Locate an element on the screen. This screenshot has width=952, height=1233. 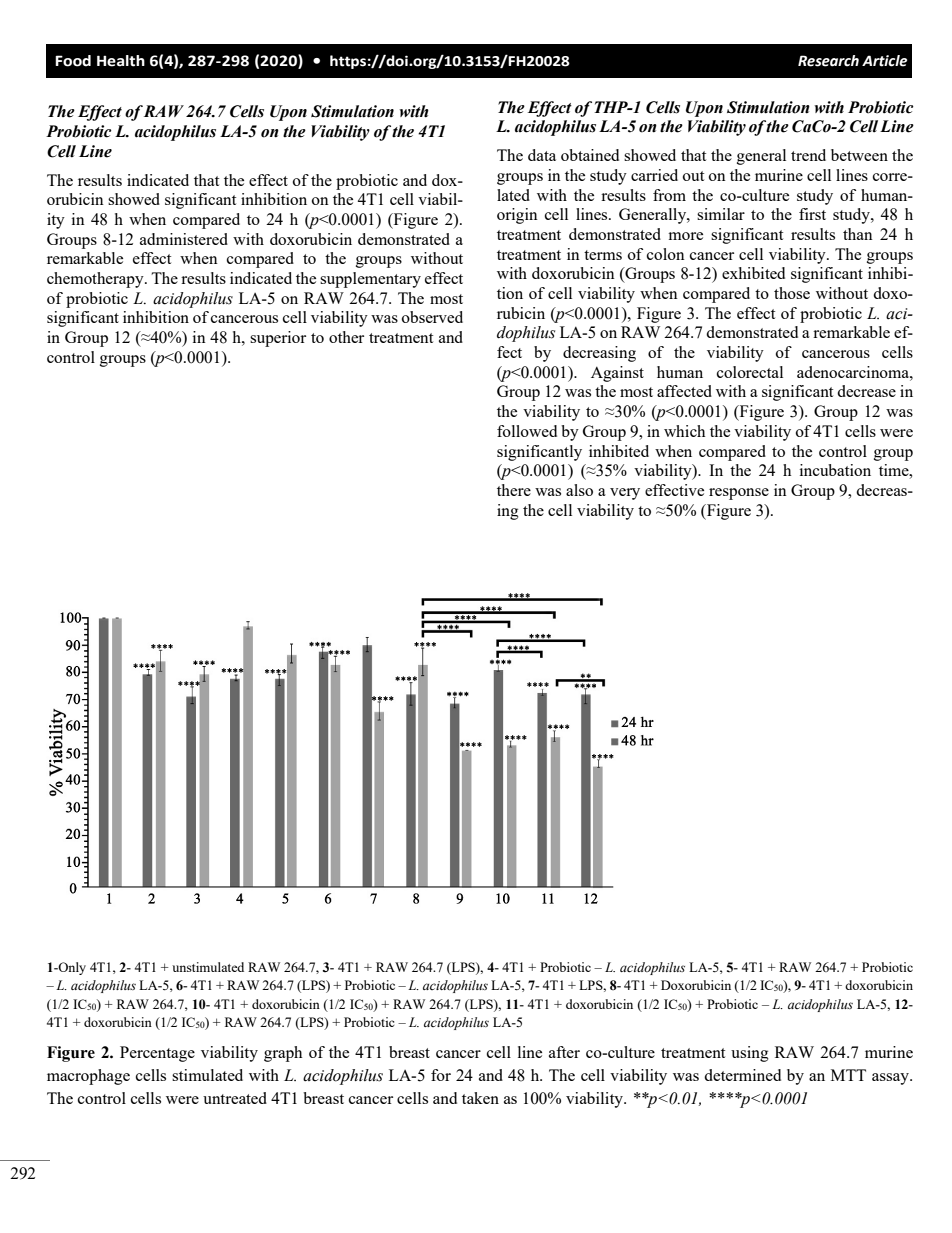
data is located at coordinates (542, 155).
